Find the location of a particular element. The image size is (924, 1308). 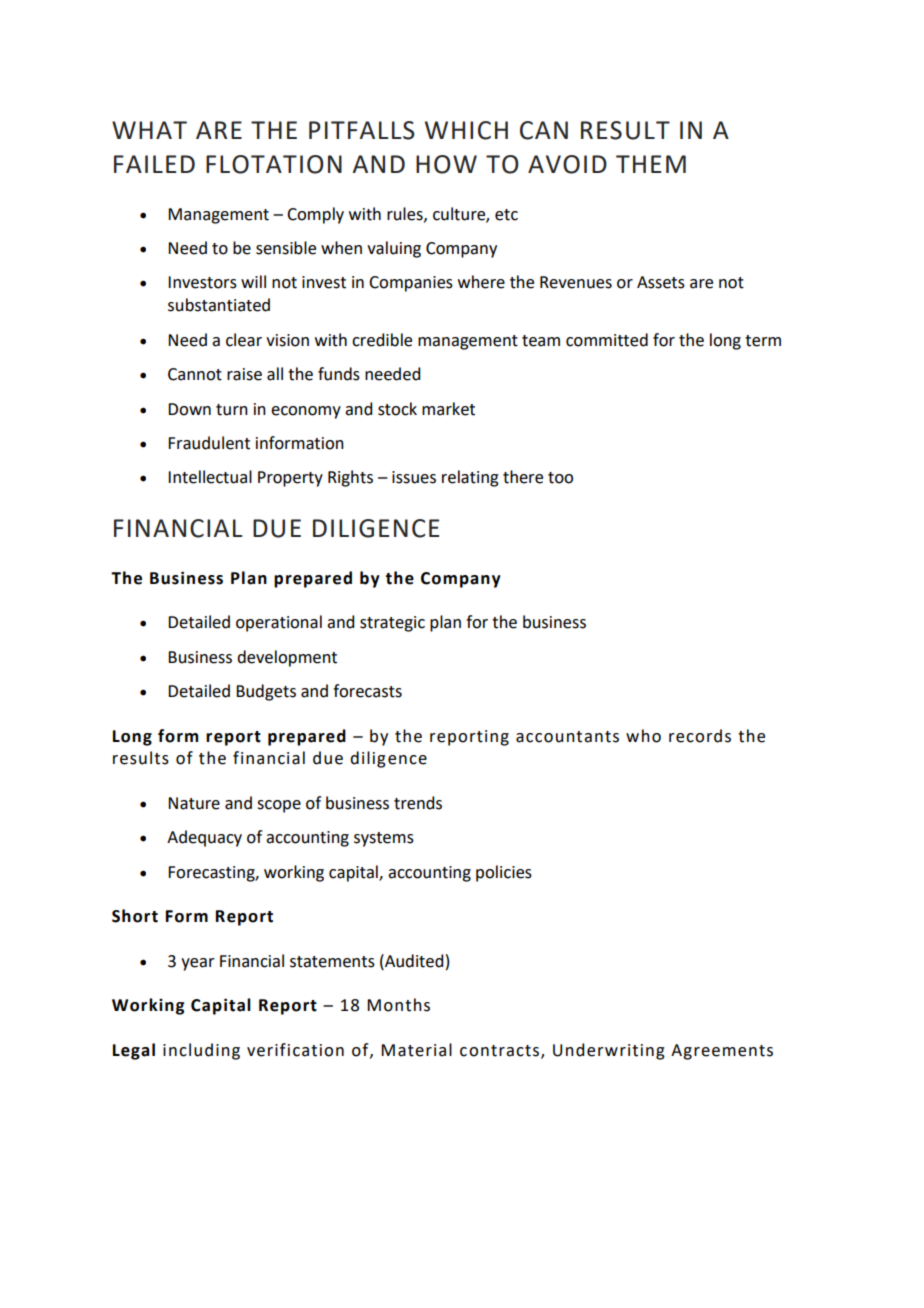

operational is located at coordinates (279, 623).
